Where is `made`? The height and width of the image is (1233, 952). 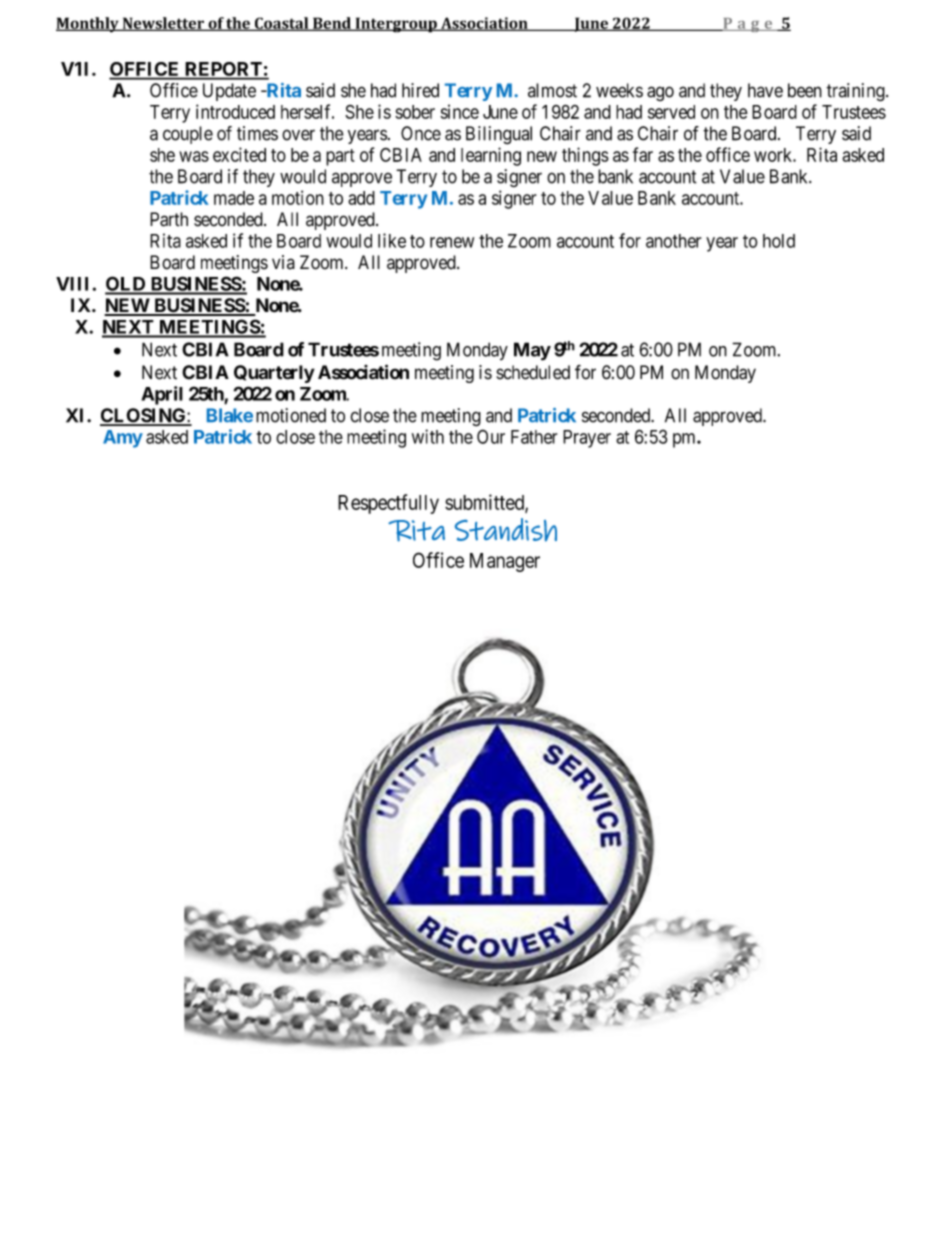 made is located at coordinates (234, 198).
